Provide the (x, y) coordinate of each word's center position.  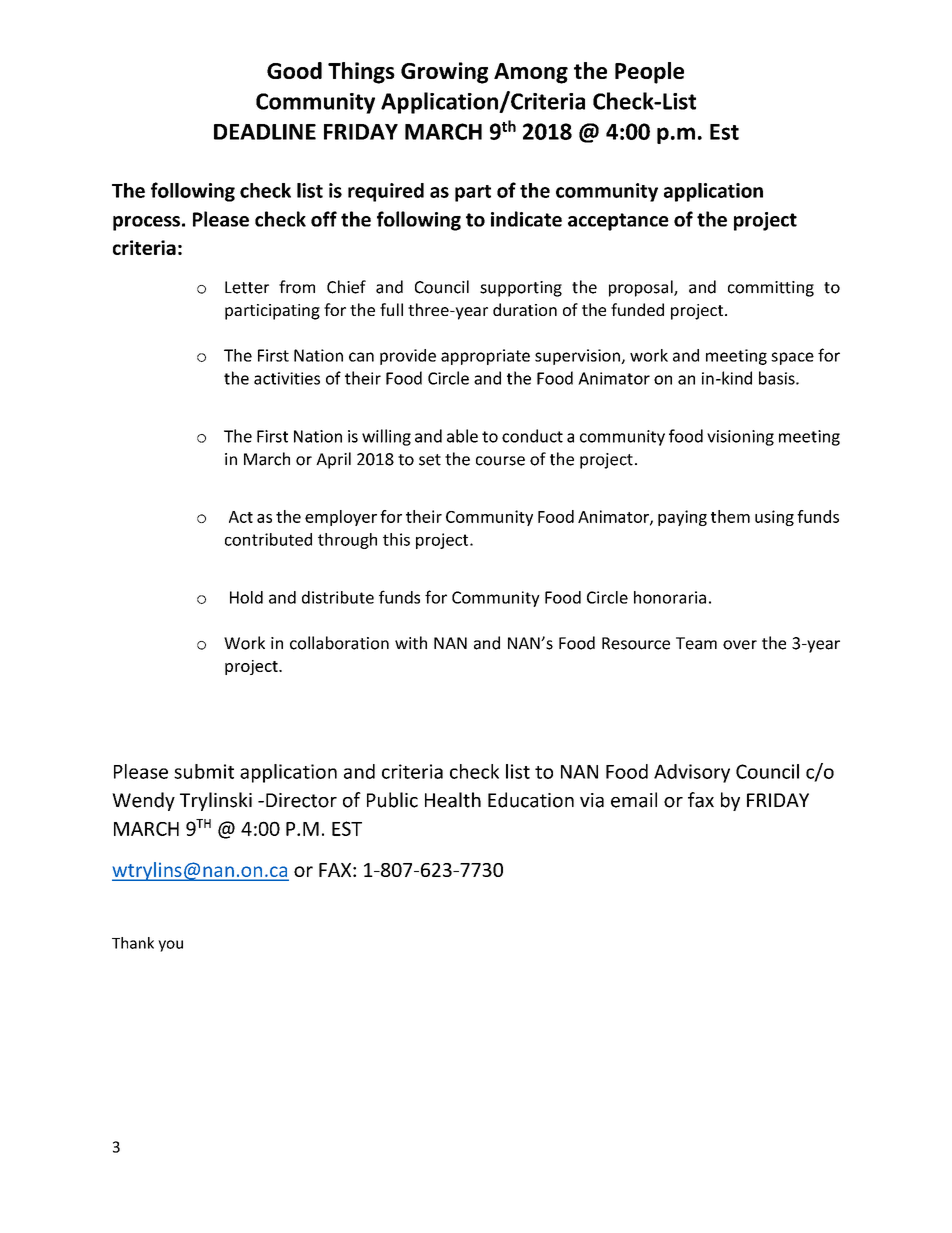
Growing (444, 73)
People (649, 73)
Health (453, 800)
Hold (246, 597)
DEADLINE (265, 132)
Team (696, 643)
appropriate (485, 357)
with (411, 643)
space (792, 358)
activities (287, 378)
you (170, 946)
